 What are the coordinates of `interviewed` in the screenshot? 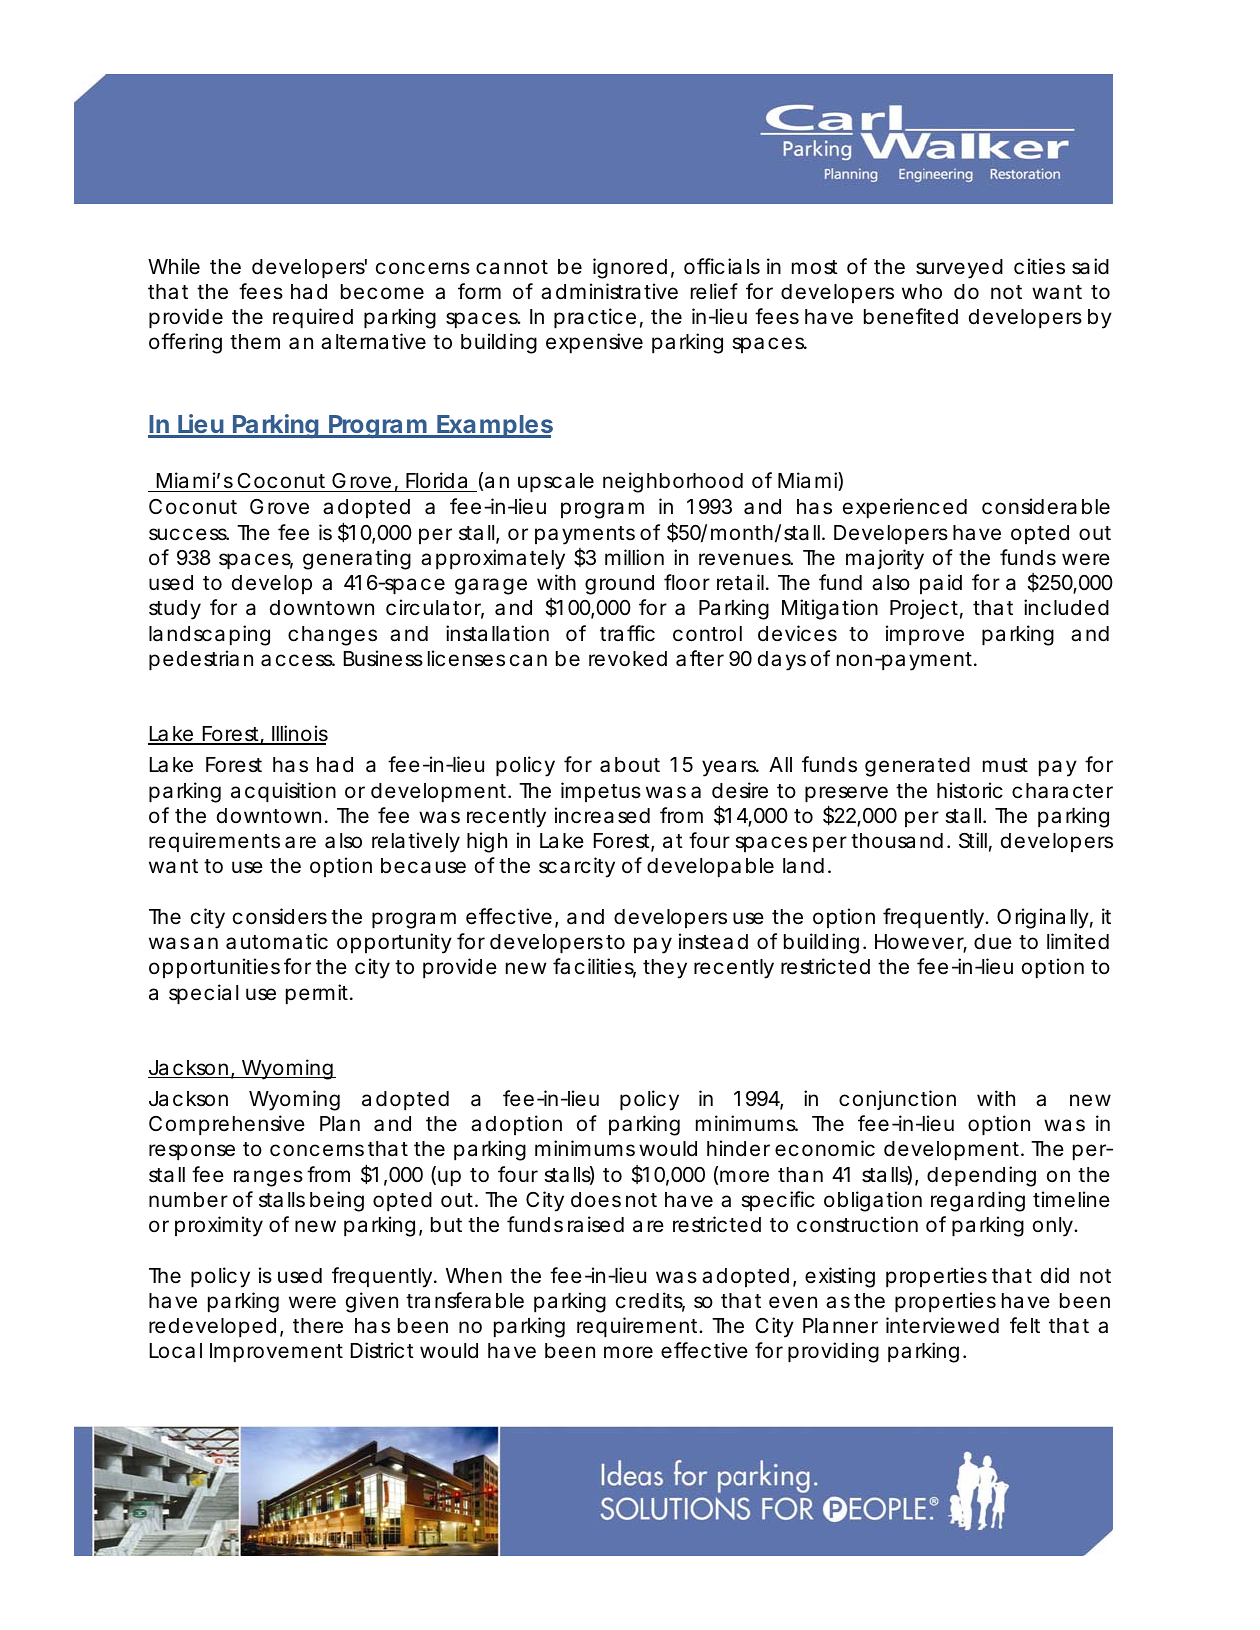 It's located at (942, 1325).
